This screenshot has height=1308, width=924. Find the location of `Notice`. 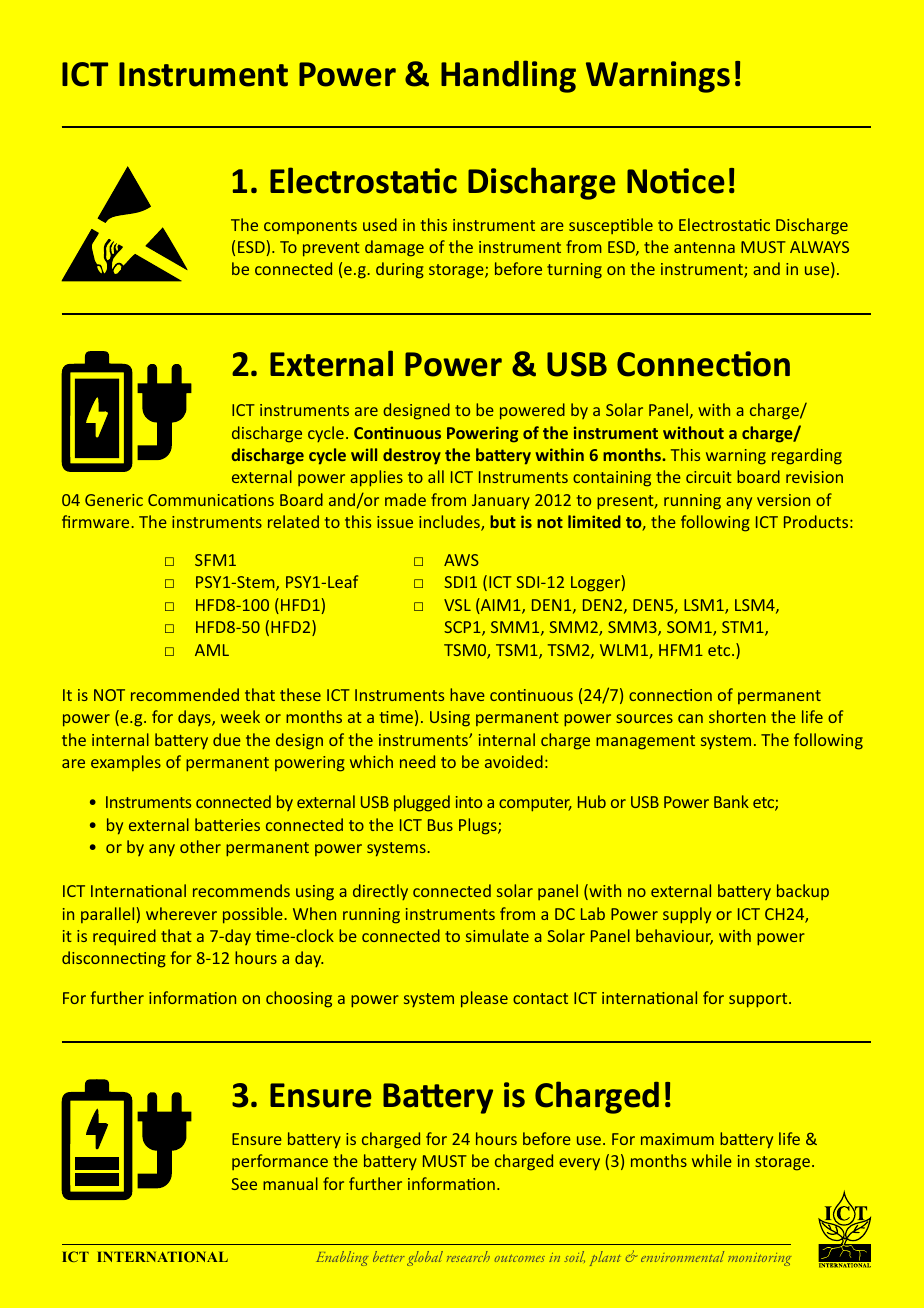

Notice is located at coordinates (675, 181).
